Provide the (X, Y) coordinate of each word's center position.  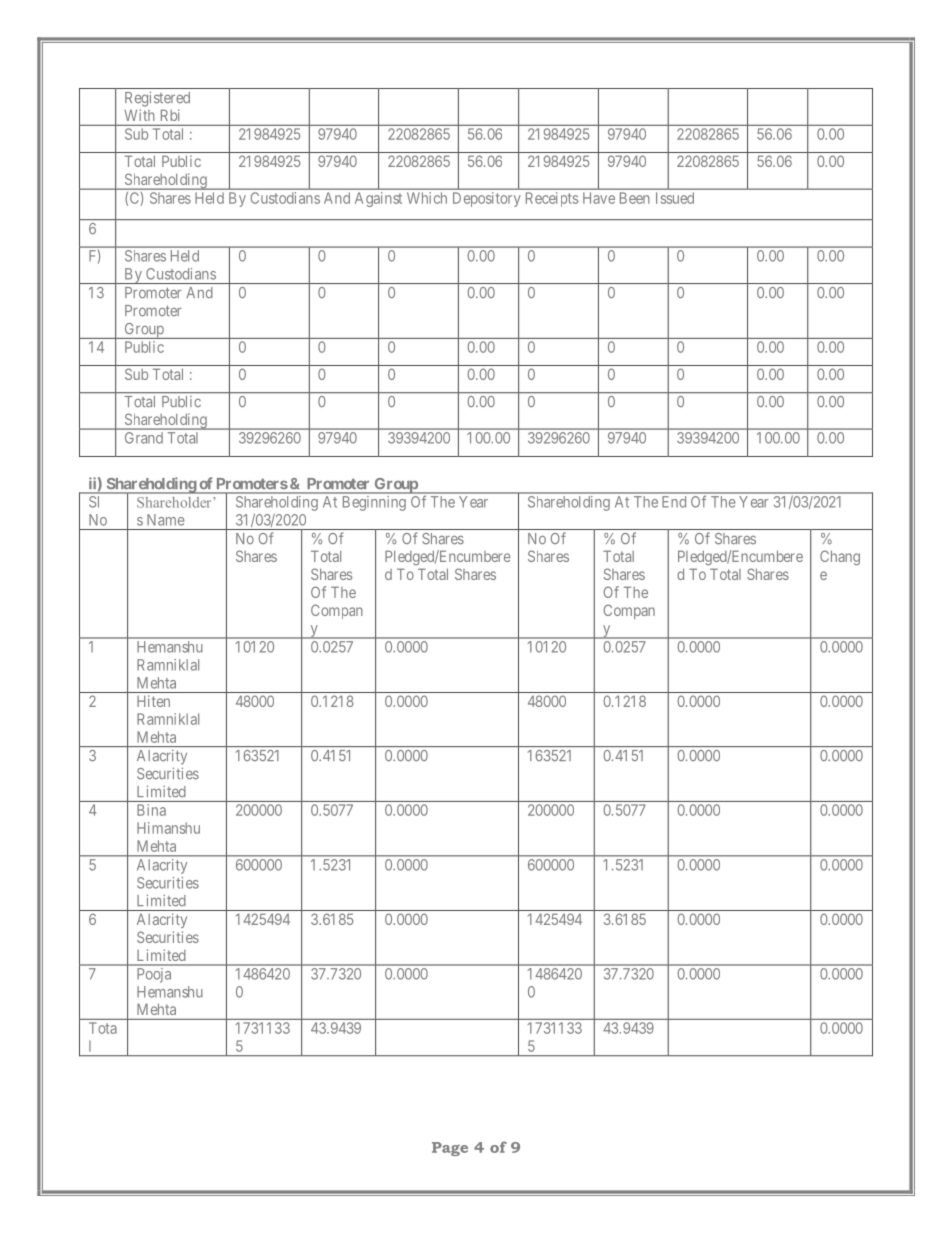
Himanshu (168, 828)
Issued (675, 198)
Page (450, 1149)
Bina (151, 810)
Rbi (170, 115)
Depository (487, 199)
